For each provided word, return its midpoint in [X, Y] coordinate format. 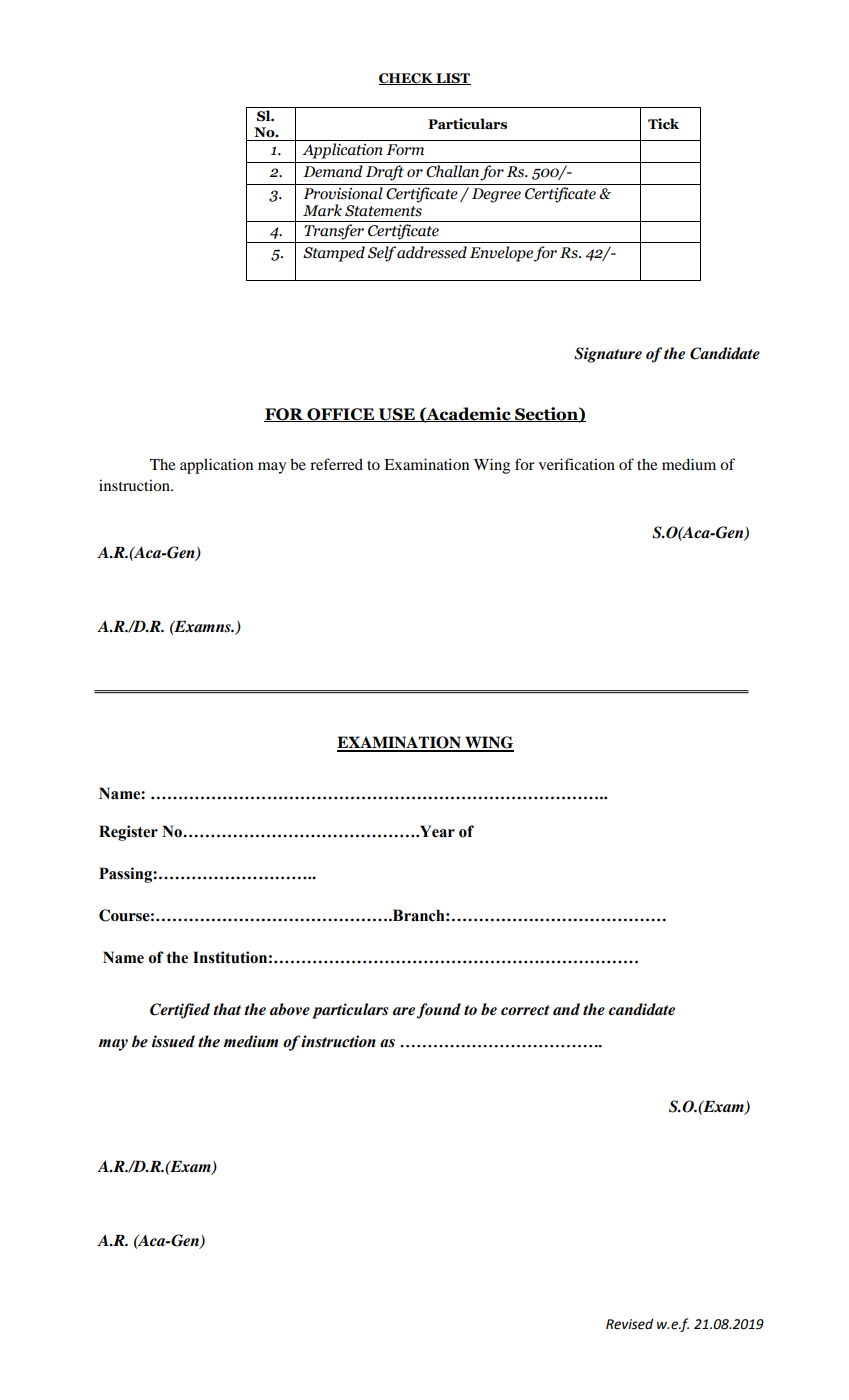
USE [397, 415]
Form [405, 150]
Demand [333, 171]
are [404, 1011]
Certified [180, 1011]
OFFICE [340, 415]
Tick [663, 124]
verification [577, 464]
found [439, 1011]
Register [128, 833]
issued [173, 1041]
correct [525, 1010]
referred [336, 464]
